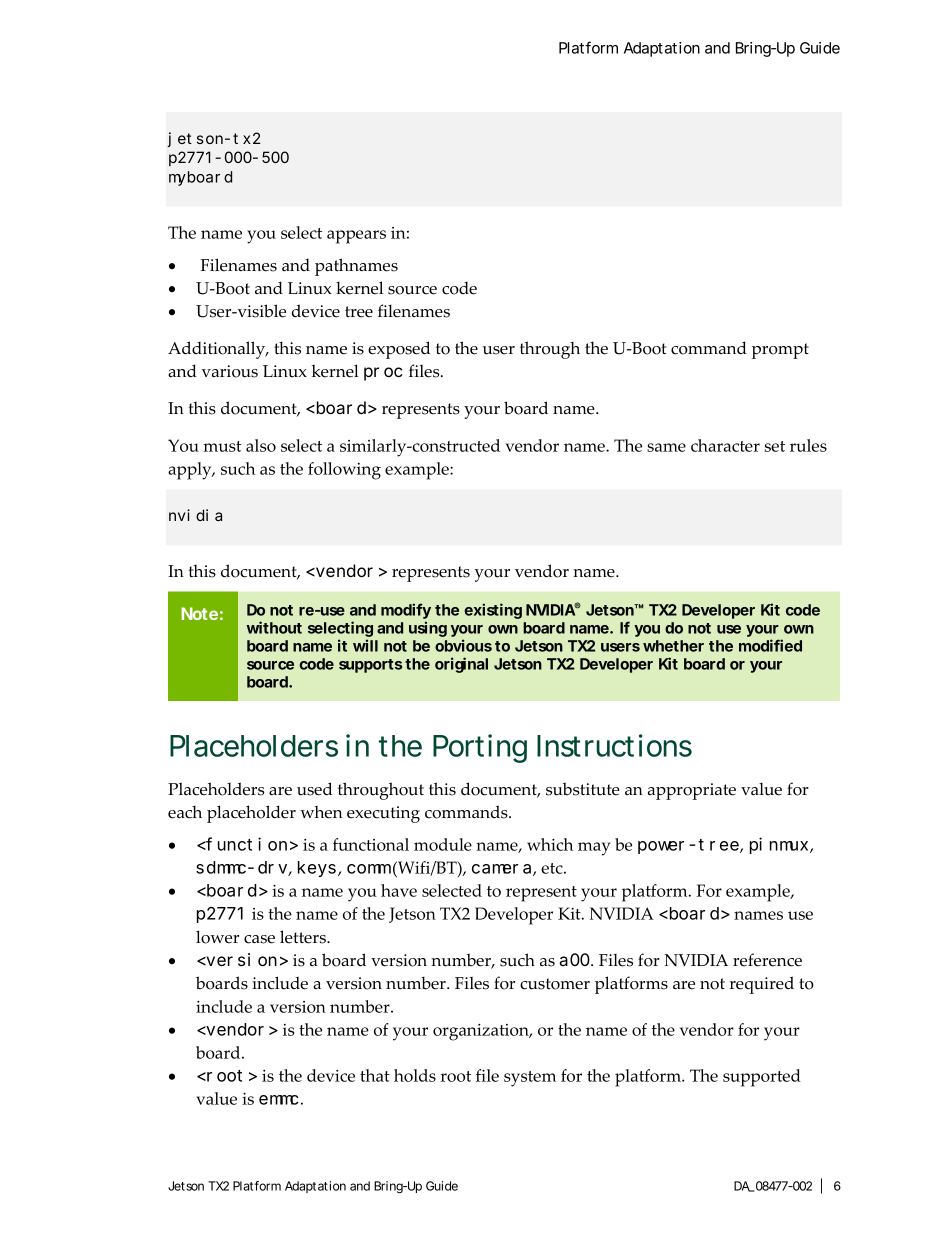 This screenshot has width=952, height=1233. Describe the element at coordinates (344, 471) in the screenshot. I see `following` at that location.
